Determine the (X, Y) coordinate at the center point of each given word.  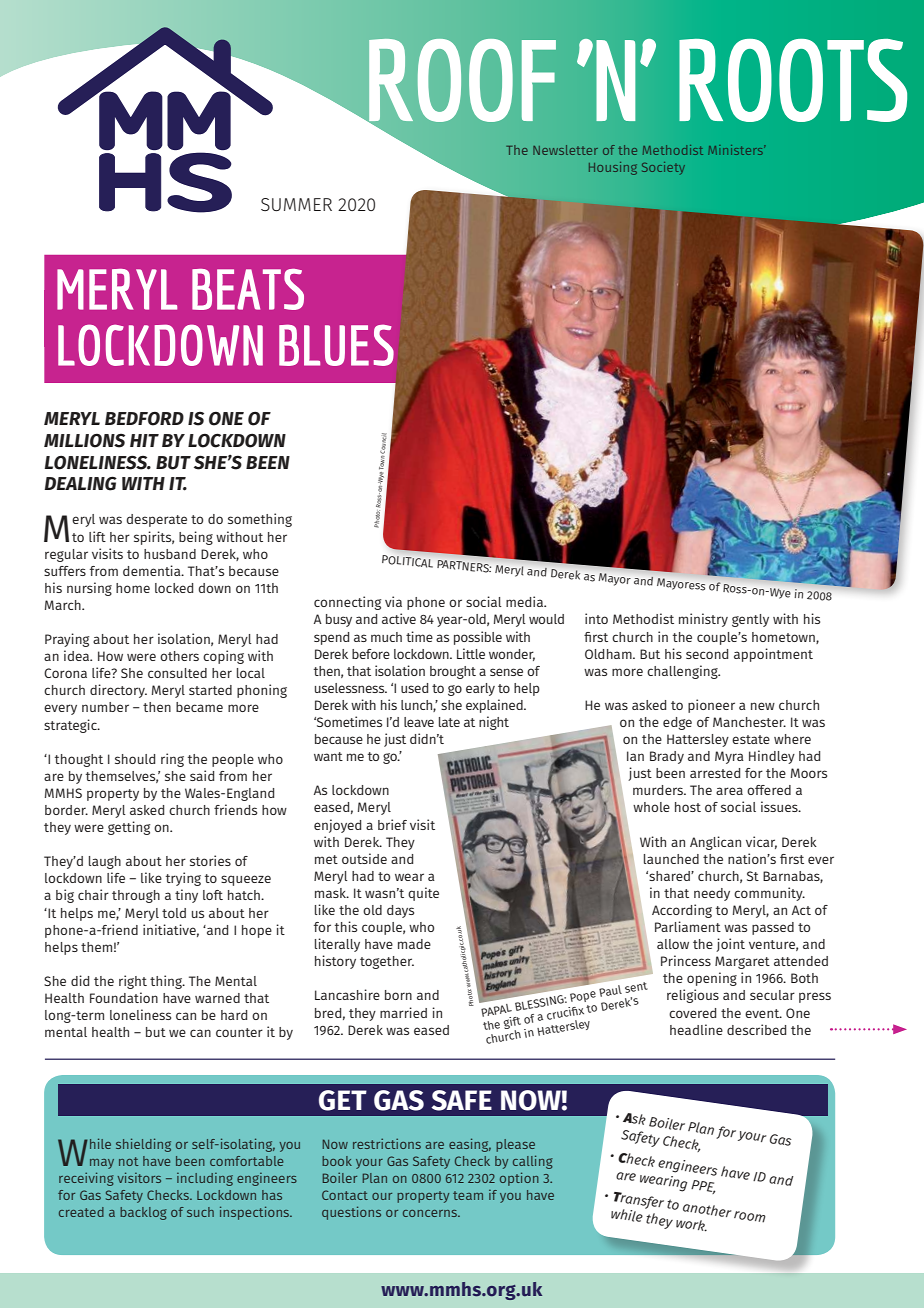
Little (471, 653)
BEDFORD (144, 419)
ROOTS (793, 80)
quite (423, 894)
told (174, 913)
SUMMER (296, 204)
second (707, 654)
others (179, 656)
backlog (143, 1213)
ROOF (461, 81)
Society (663, 168)
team (468, 1195)
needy (712, 894)
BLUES (336, 345)
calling (533, 1162)
